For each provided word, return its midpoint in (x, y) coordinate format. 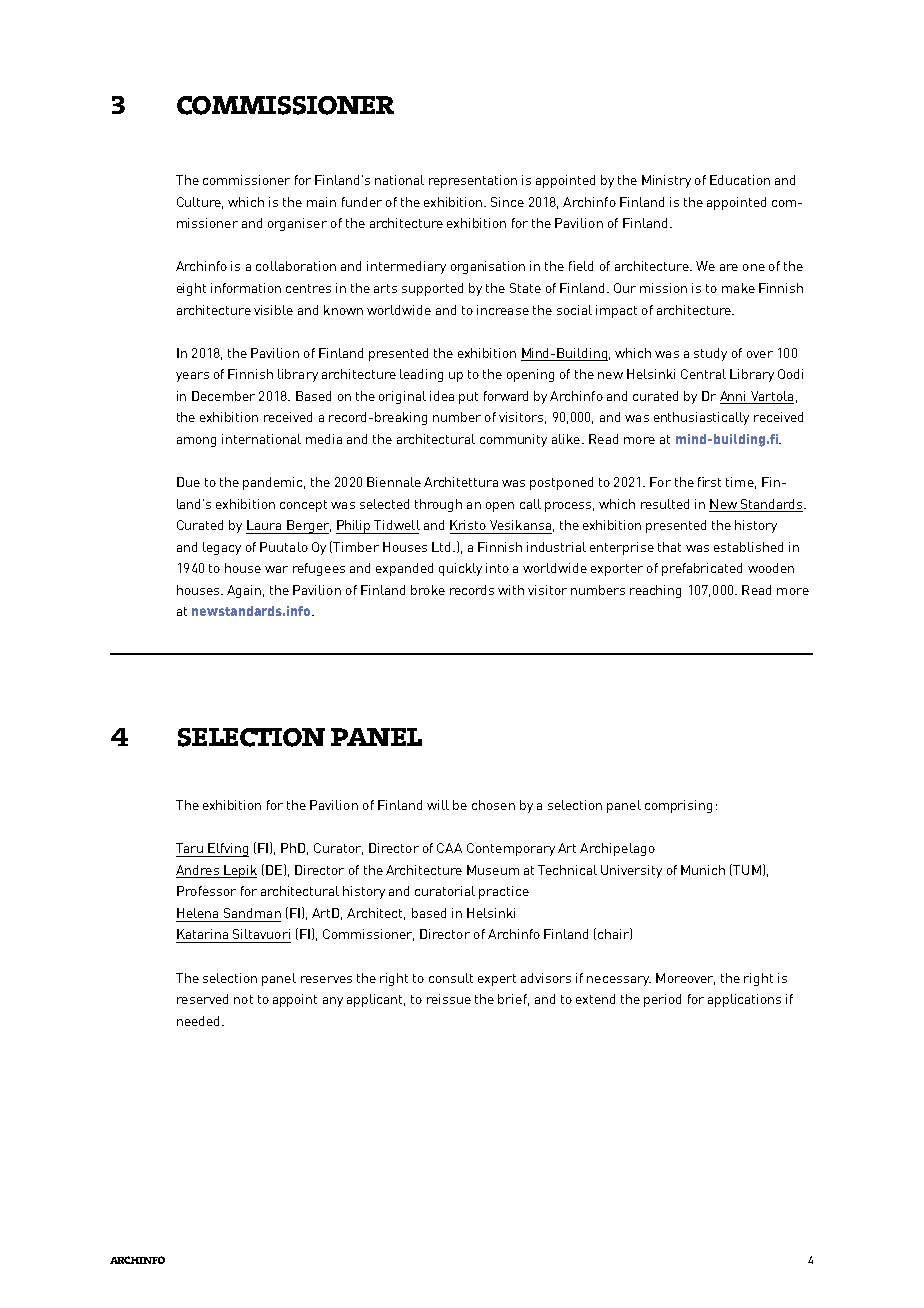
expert (497, 980)
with (511, 590)
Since (507, 202)
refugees (319, 569)
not (243, 999)
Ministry (666, 181)
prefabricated (702, 569)
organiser (297, 224)
